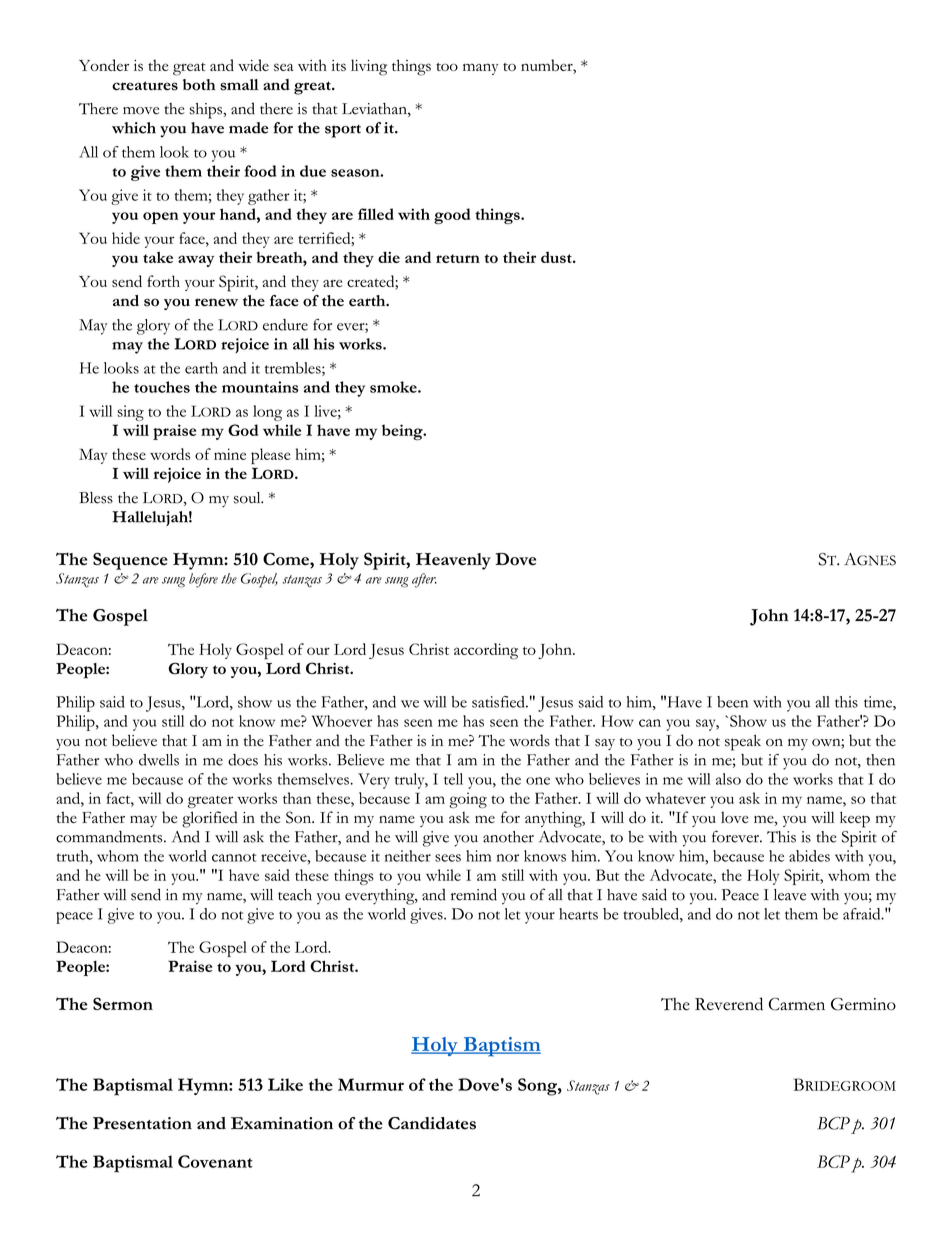 The height and width of the screenshot is (1233, 952). Describe the element at coordinates (199, 85) in the screenshot. I see `both` at that location.
